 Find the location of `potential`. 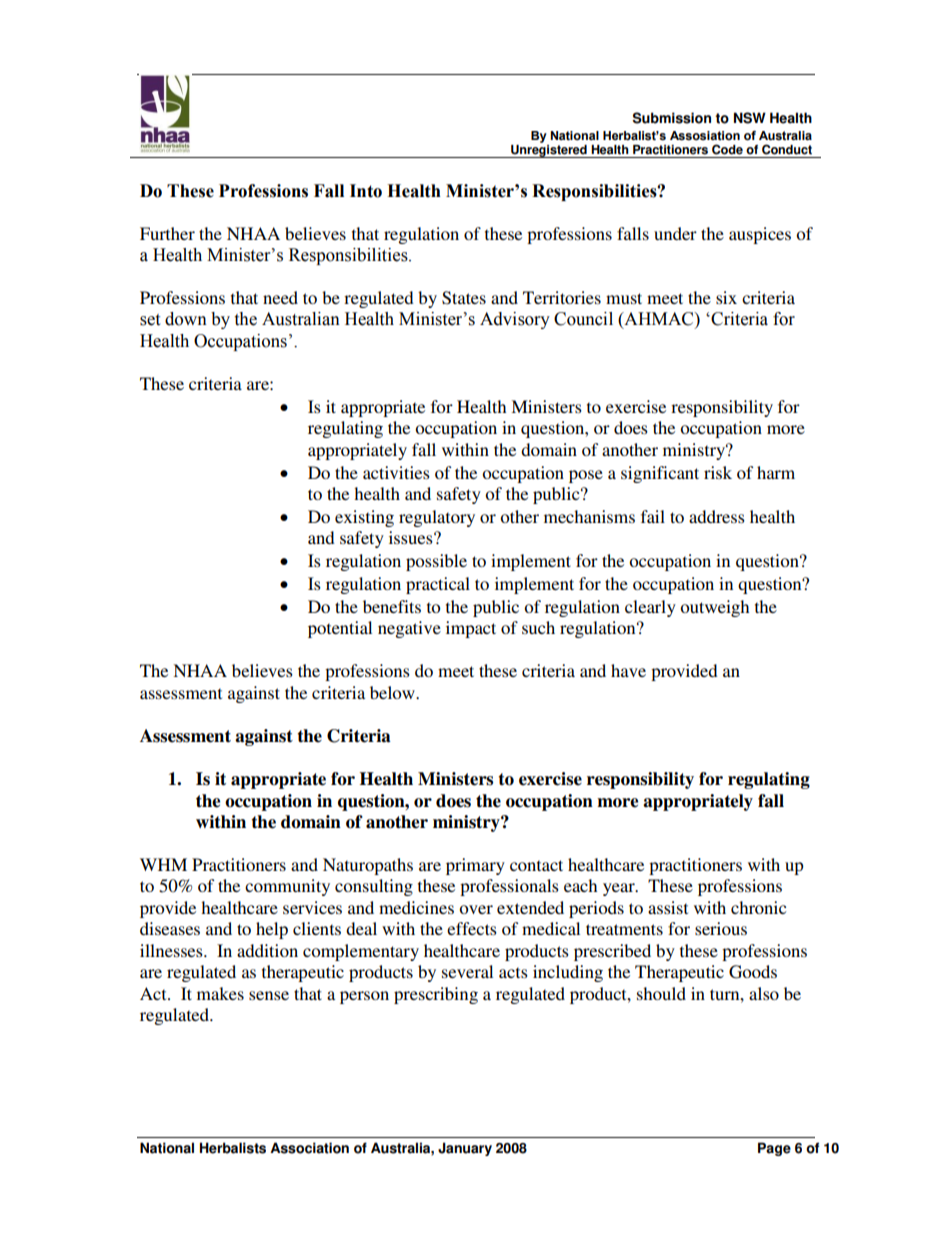

potential is located at coordinates (340, 629).
